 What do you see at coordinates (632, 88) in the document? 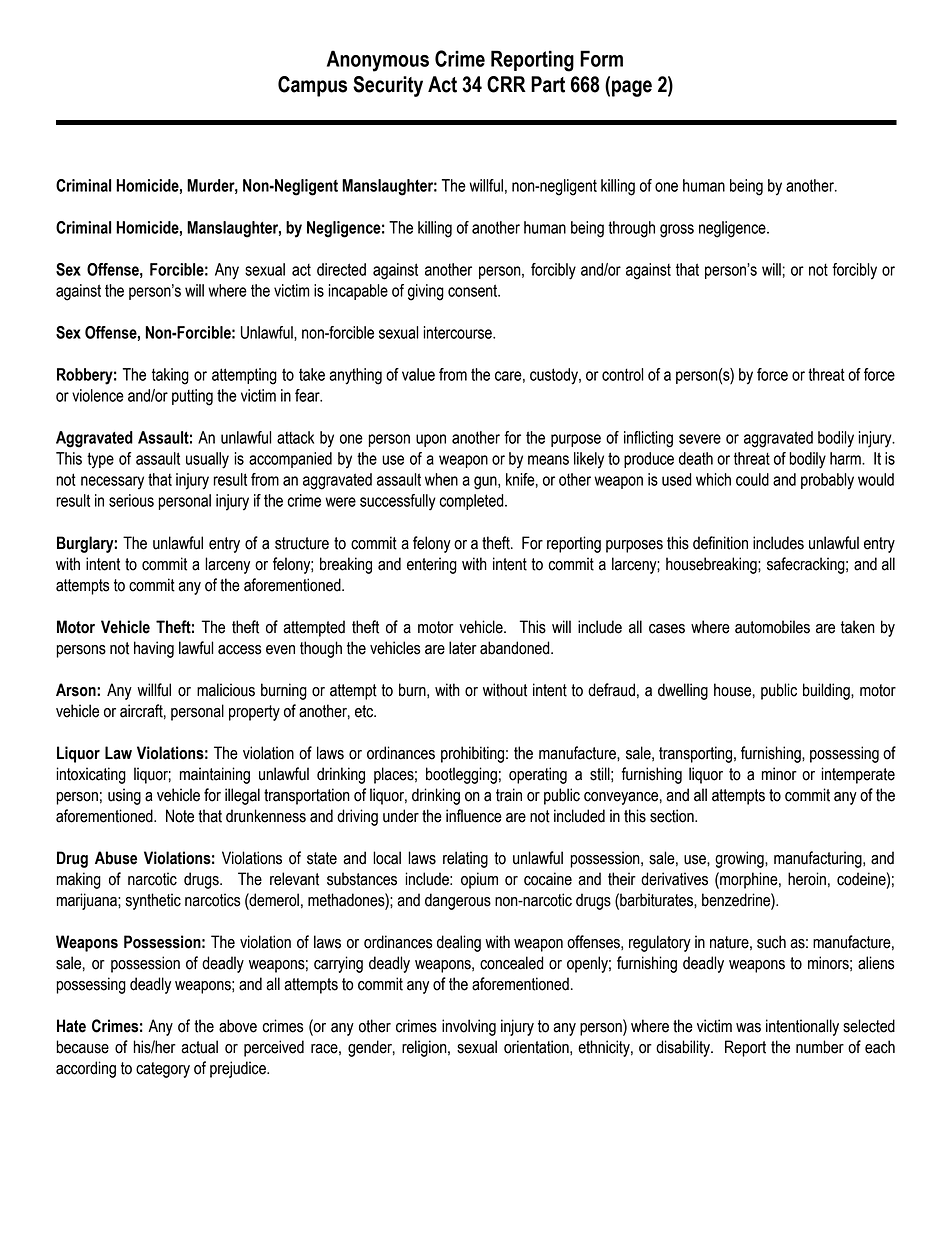
I see `page` at bounding box center [632, 88].
